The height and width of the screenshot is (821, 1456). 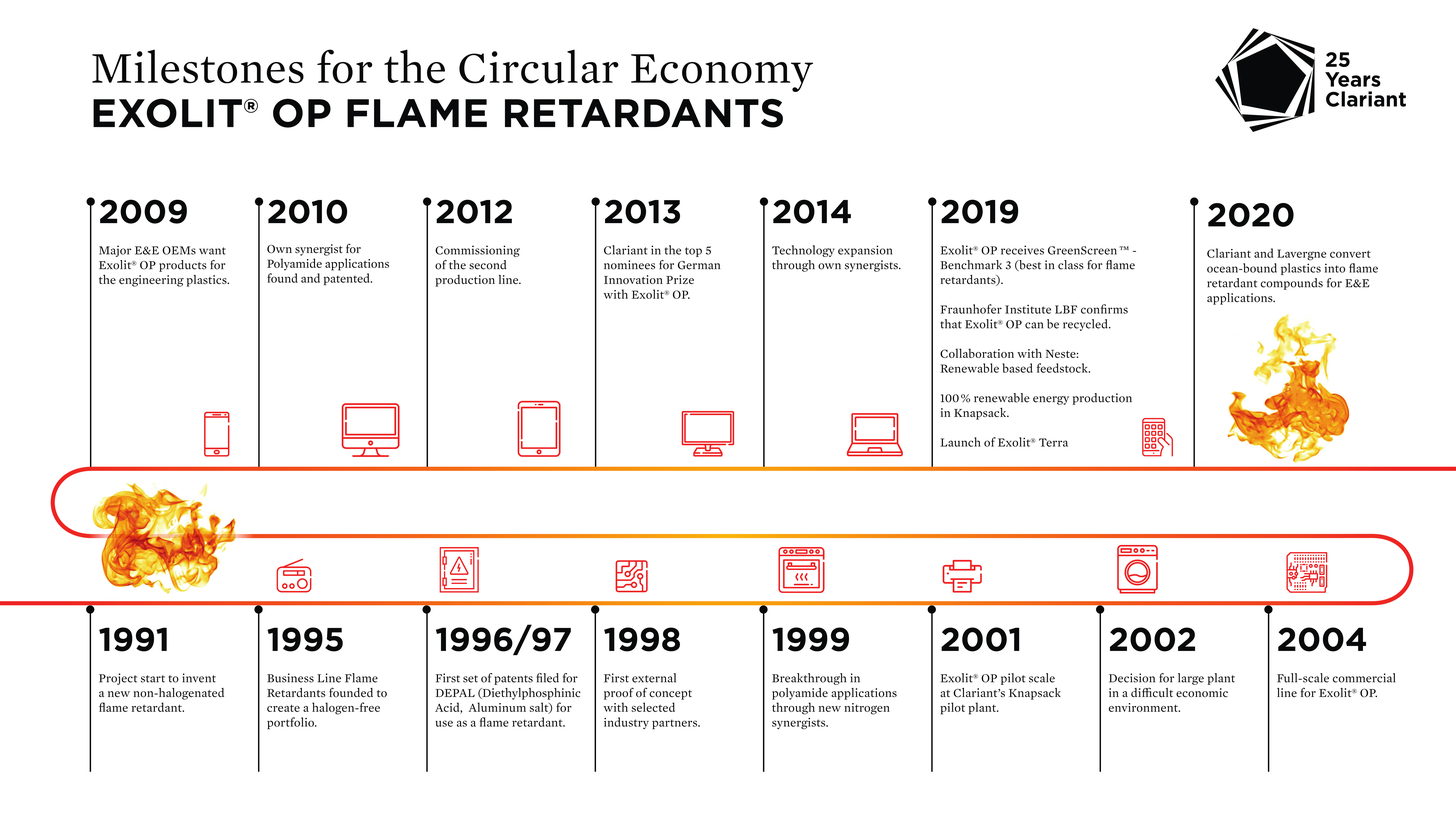 What do you see at coordinates (722, 73) in the screenshot?
I see `Economy` at bounding box center [722, 73].
